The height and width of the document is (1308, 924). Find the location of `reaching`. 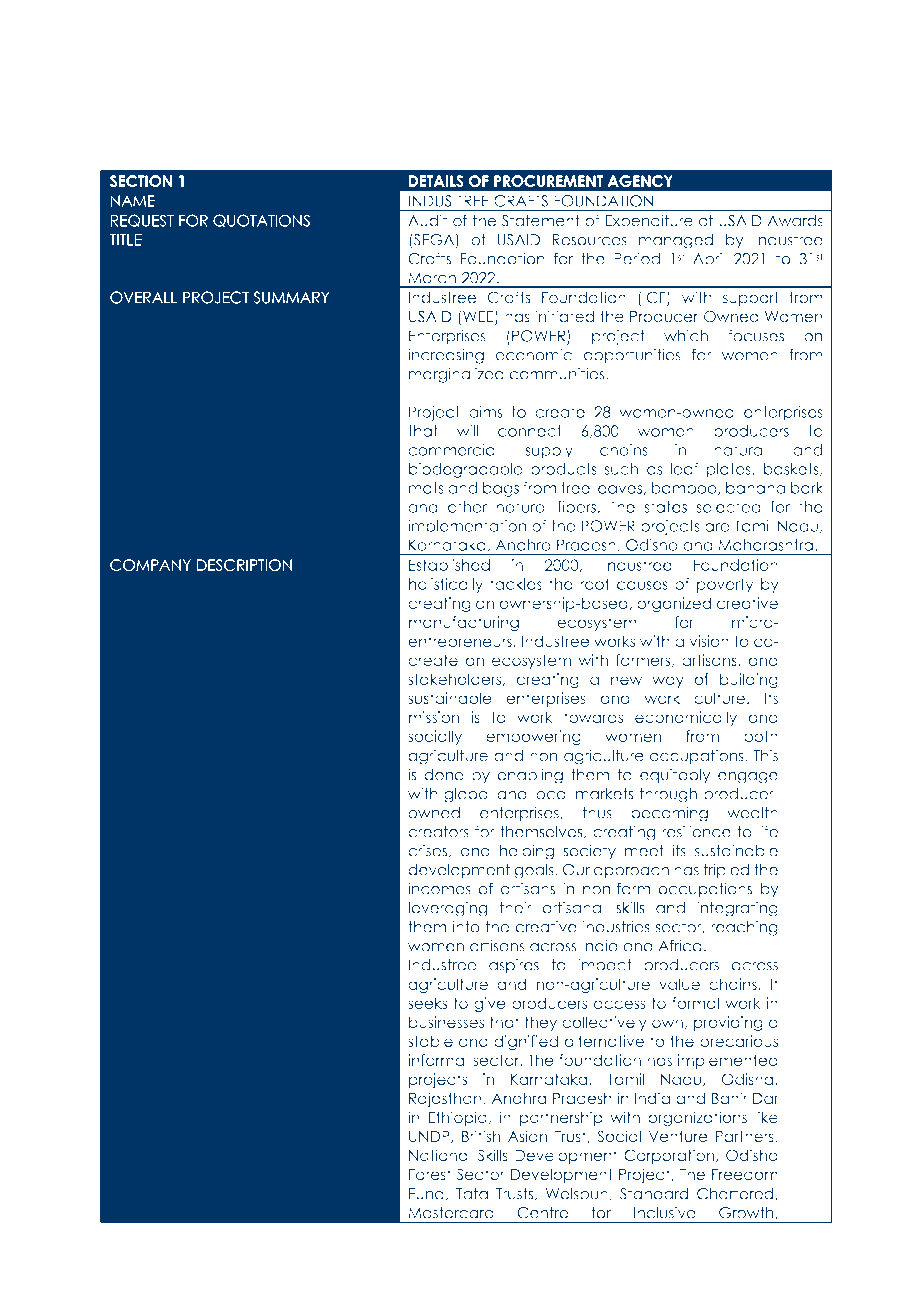

reaching is located at coordinates (744, 928).
